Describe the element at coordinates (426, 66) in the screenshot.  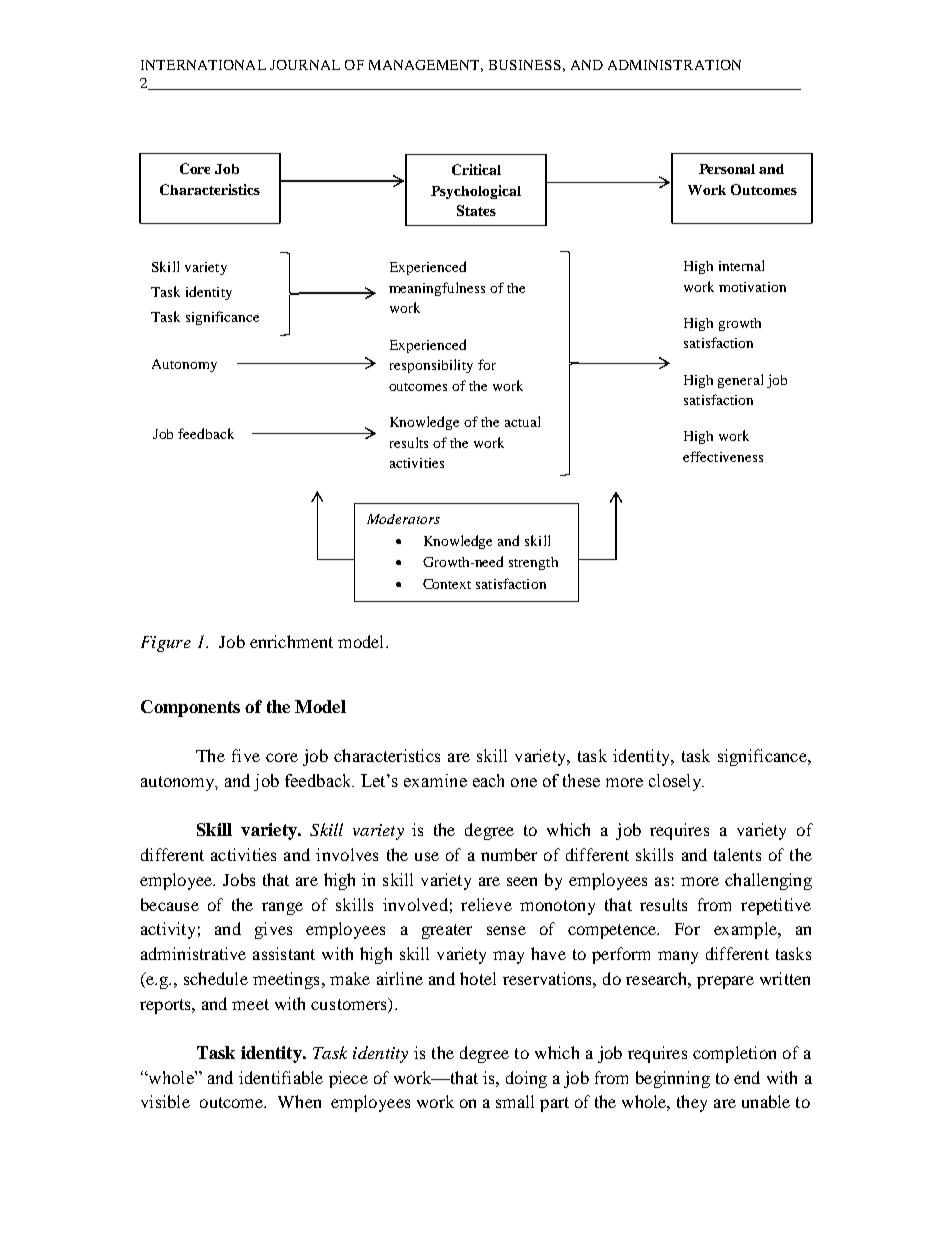
I see `MANAGEMENT` at that location.
